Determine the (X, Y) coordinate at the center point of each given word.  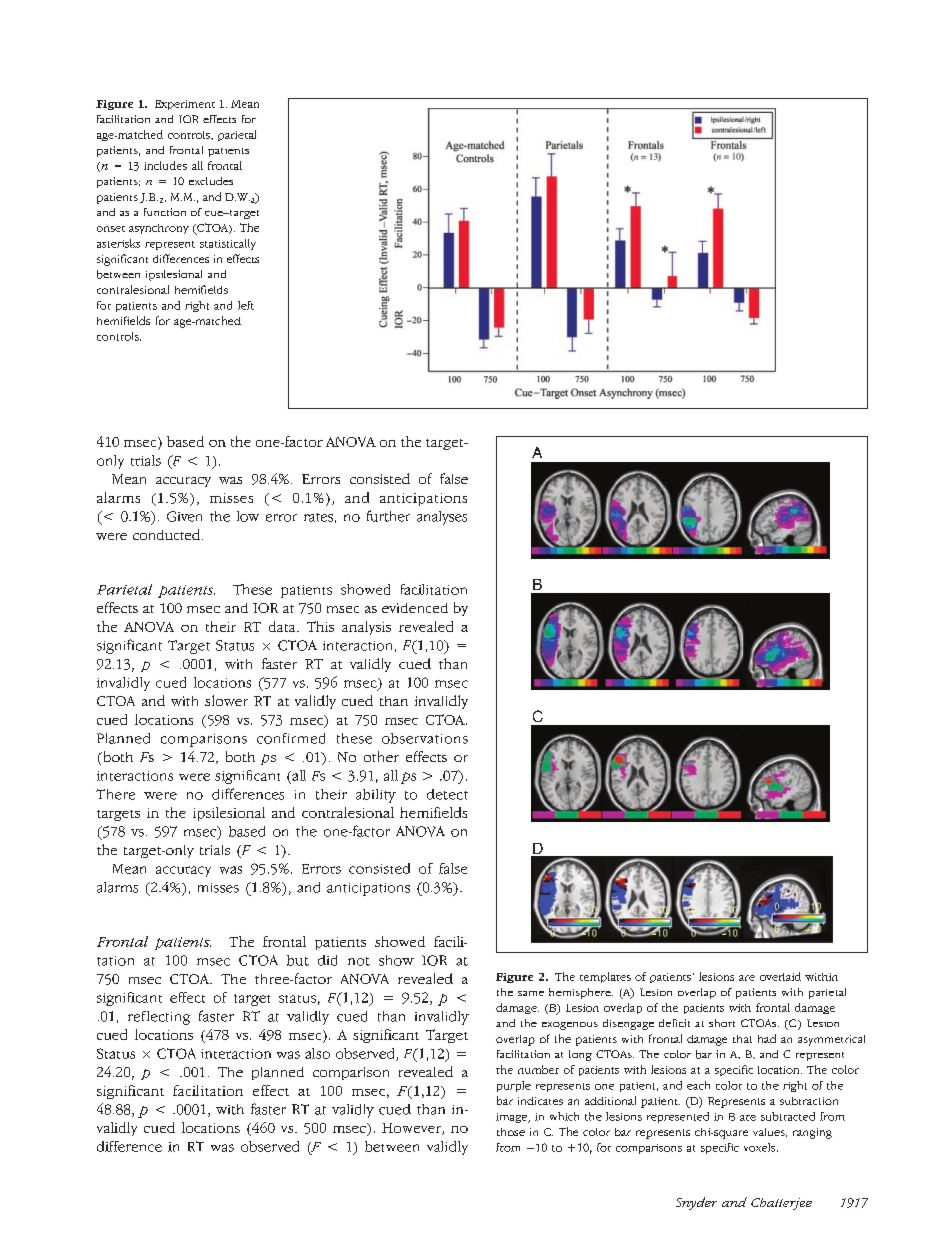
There (115, 794)
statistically (228, 244)
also (317, 1053)
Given (184, 516)
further (388, 516)
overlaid (780, 976)
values (770, 1132)
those (511, 1132)
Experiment (185, 105)
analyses (442, 518)
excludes (211, 181)
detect (447, 794)
